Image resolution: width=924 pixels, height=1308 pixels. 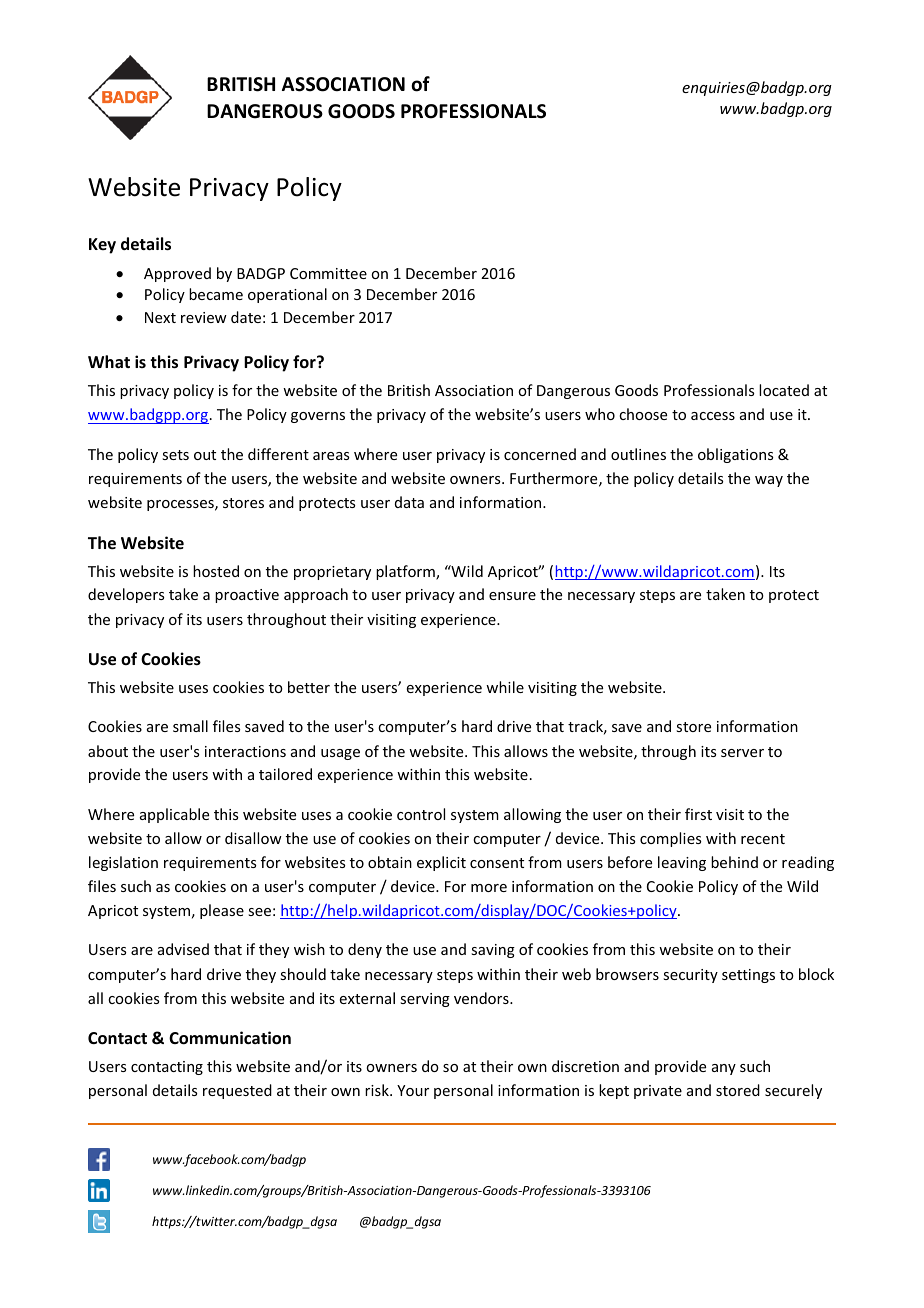 I want to click on Approved, so click(x=177, y=274).
